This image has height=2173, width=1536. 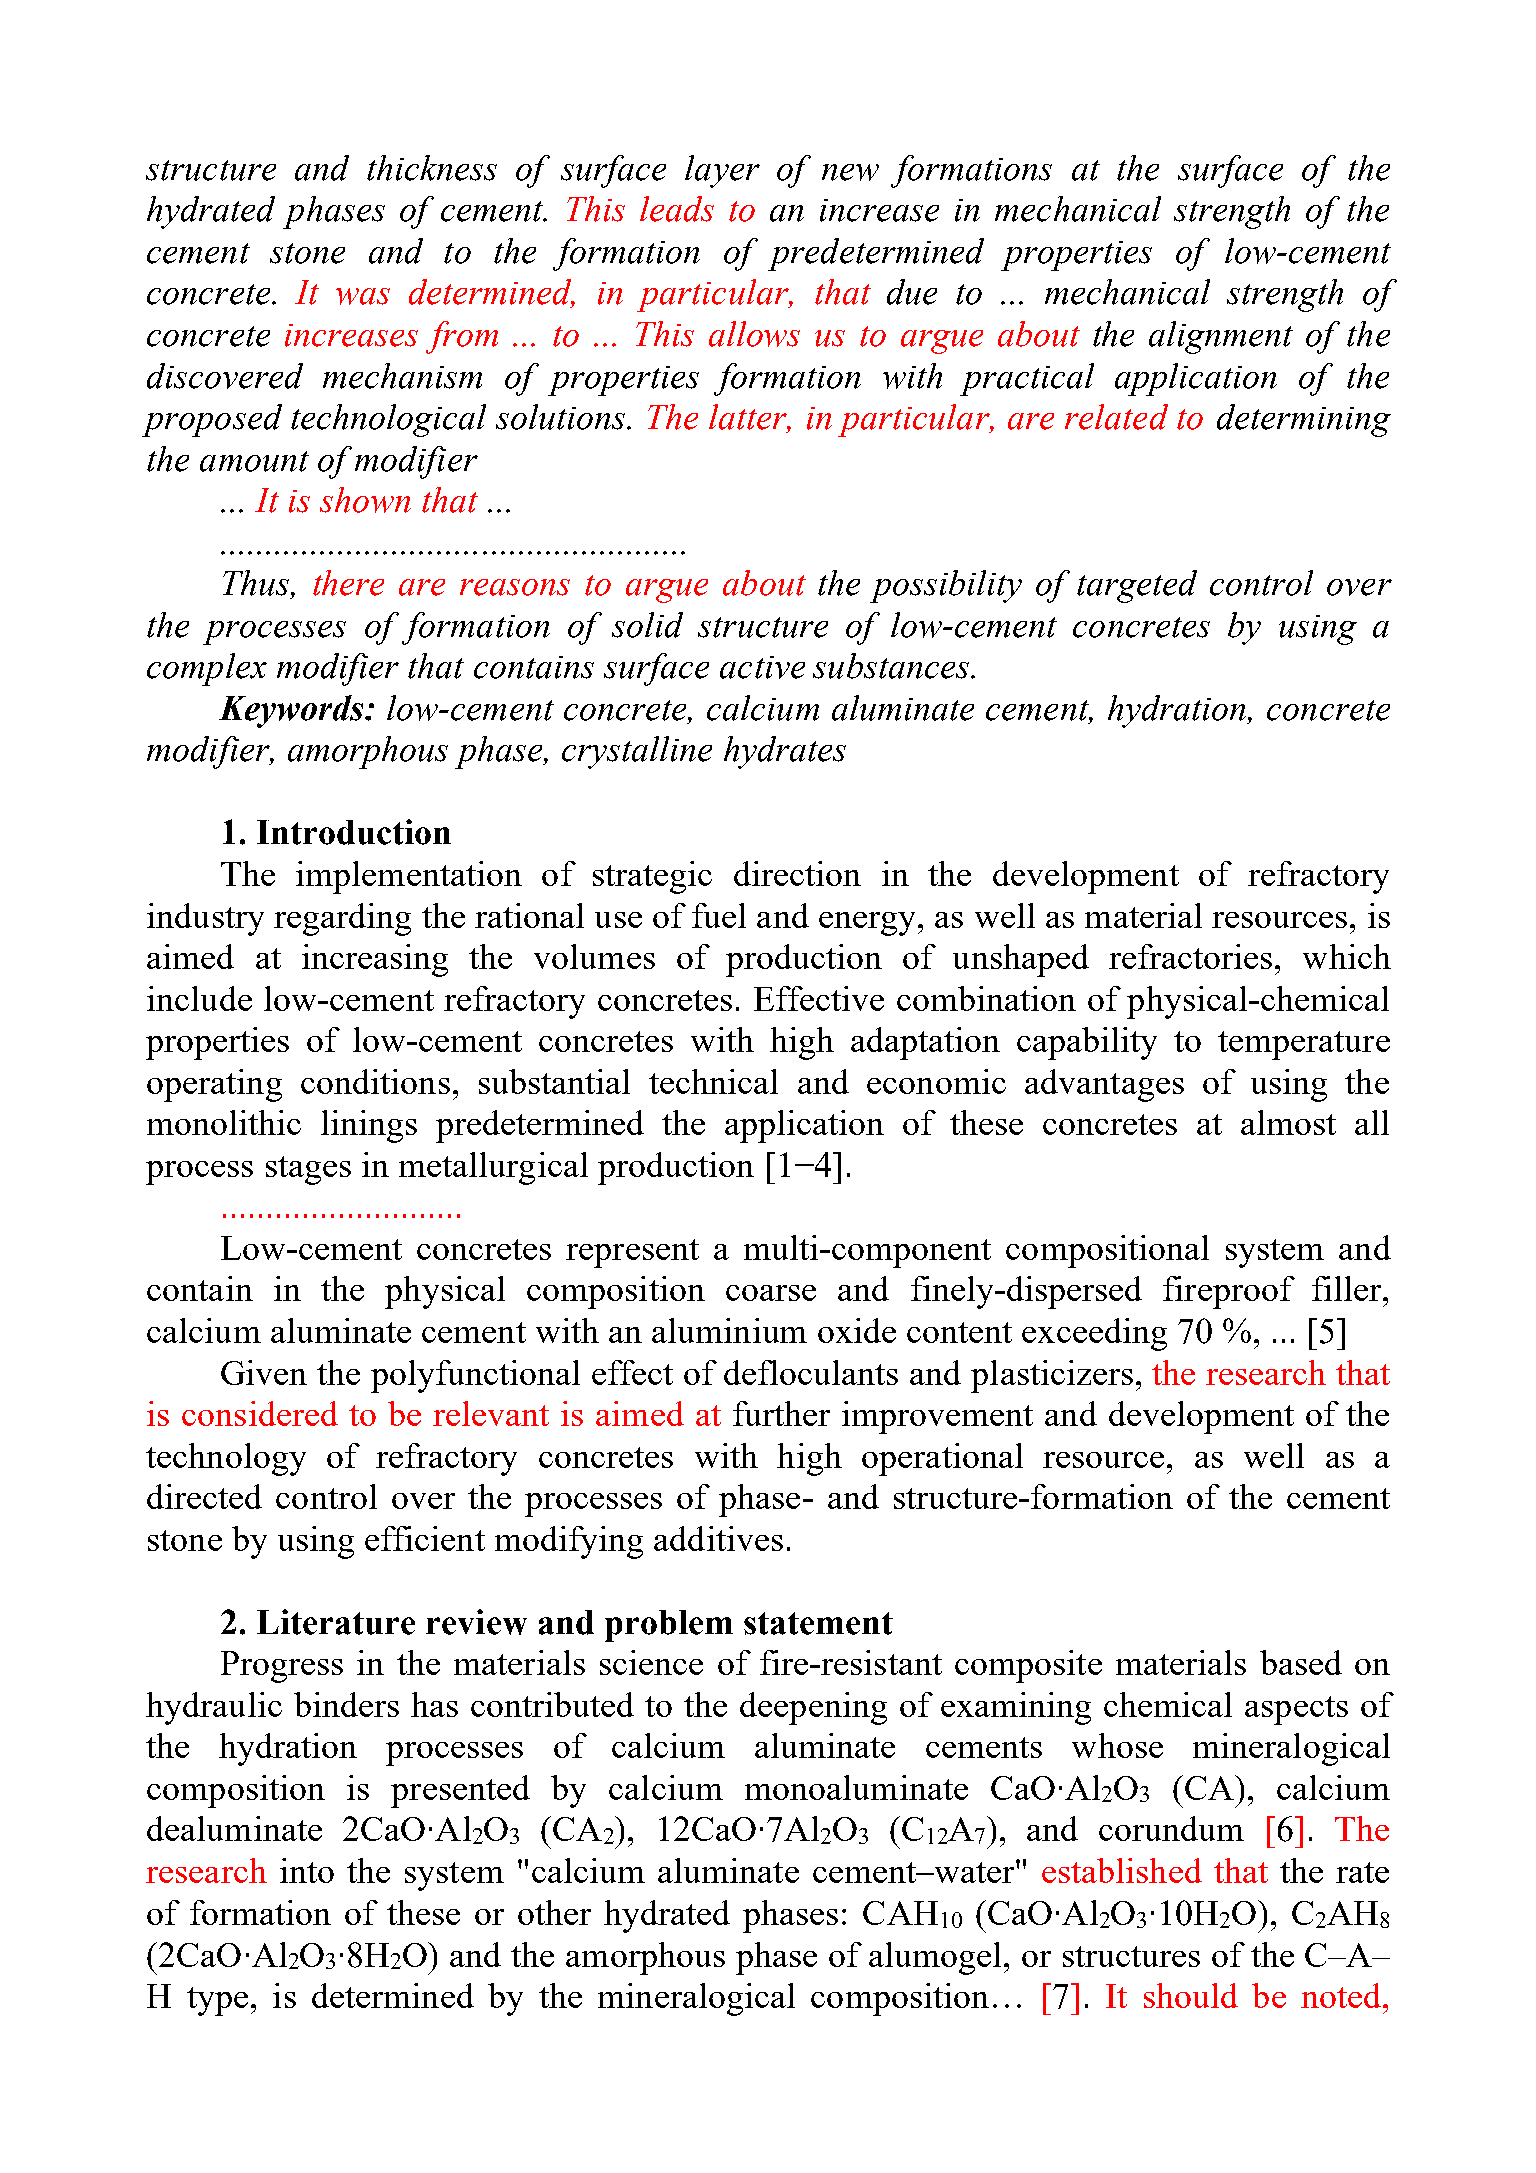 I want to click on active, so click(x=762, y=667).
